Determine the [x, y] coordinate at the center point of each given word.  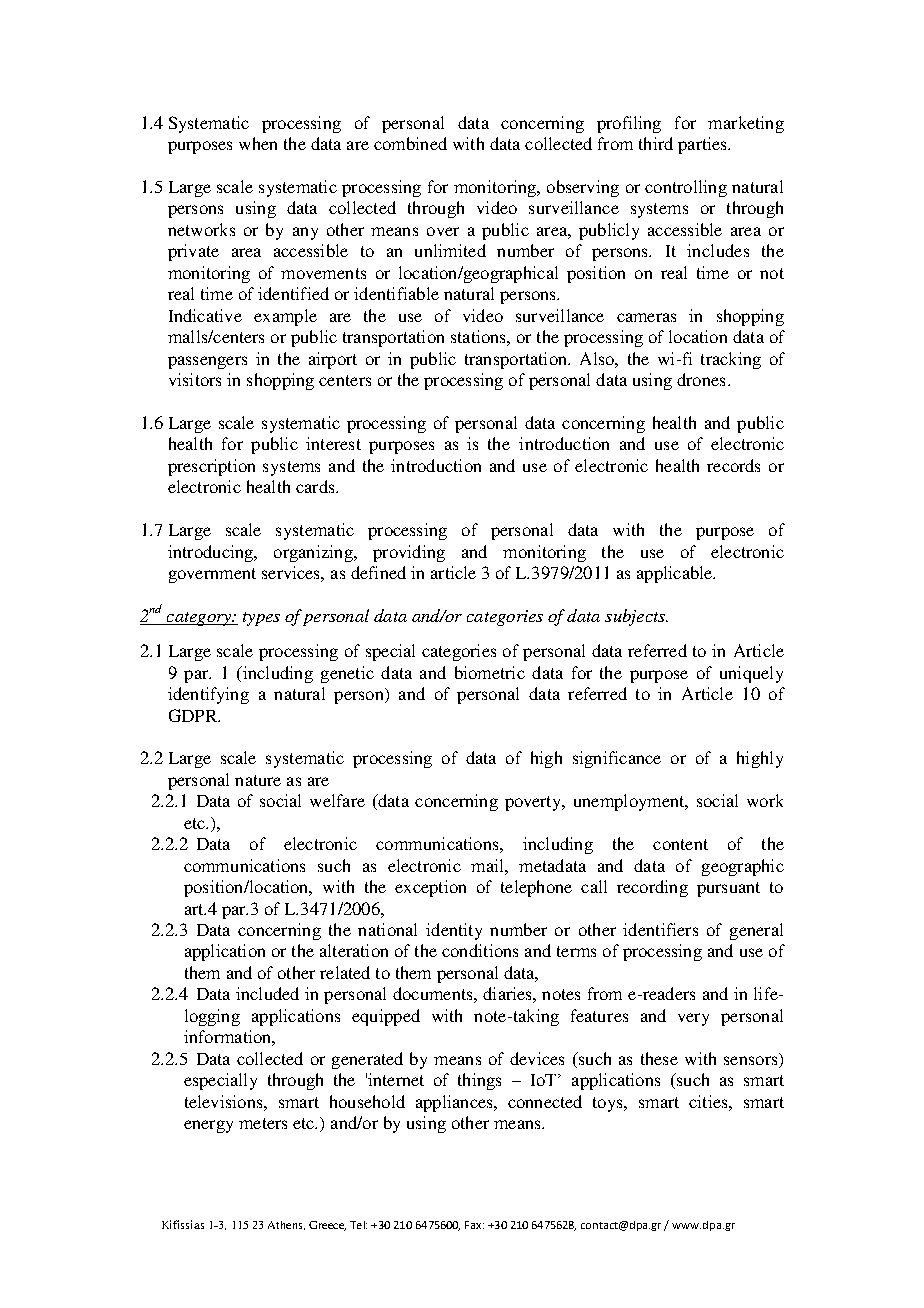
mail [488, 865]
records [733, 465]
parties [703, 145]
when [258, 143]
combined [410, 143]
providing [409, 553]
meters [263, 1123]
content [680, 844]
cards [316, 486]
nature [258, 780]
